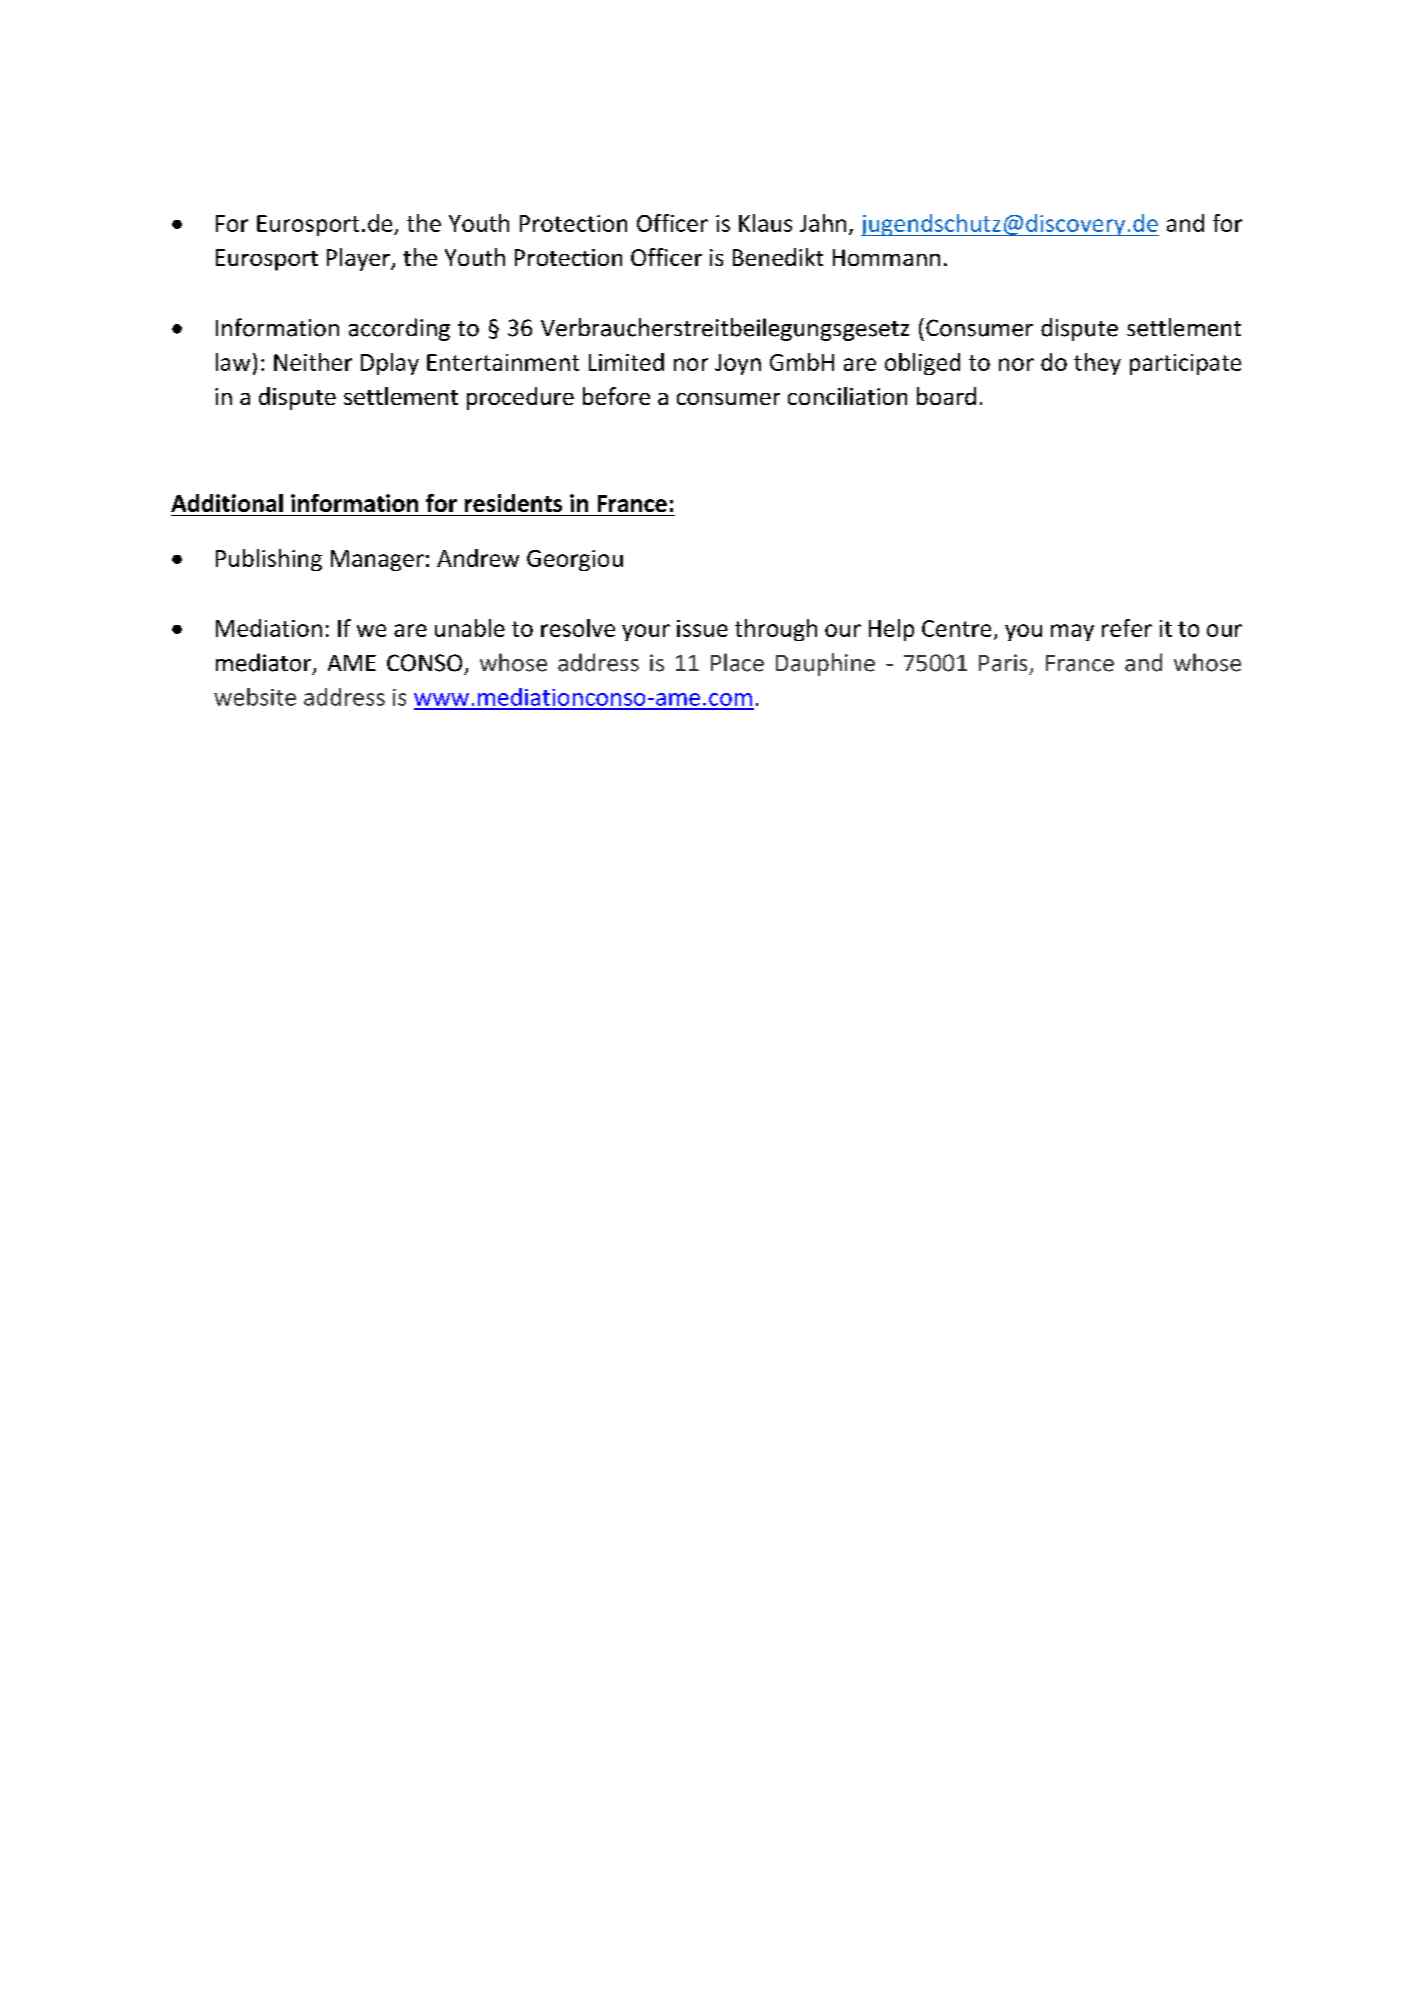 The height and width of the screenshot is (1999, 1413). I want to click on Limited, so click(626, 362).
